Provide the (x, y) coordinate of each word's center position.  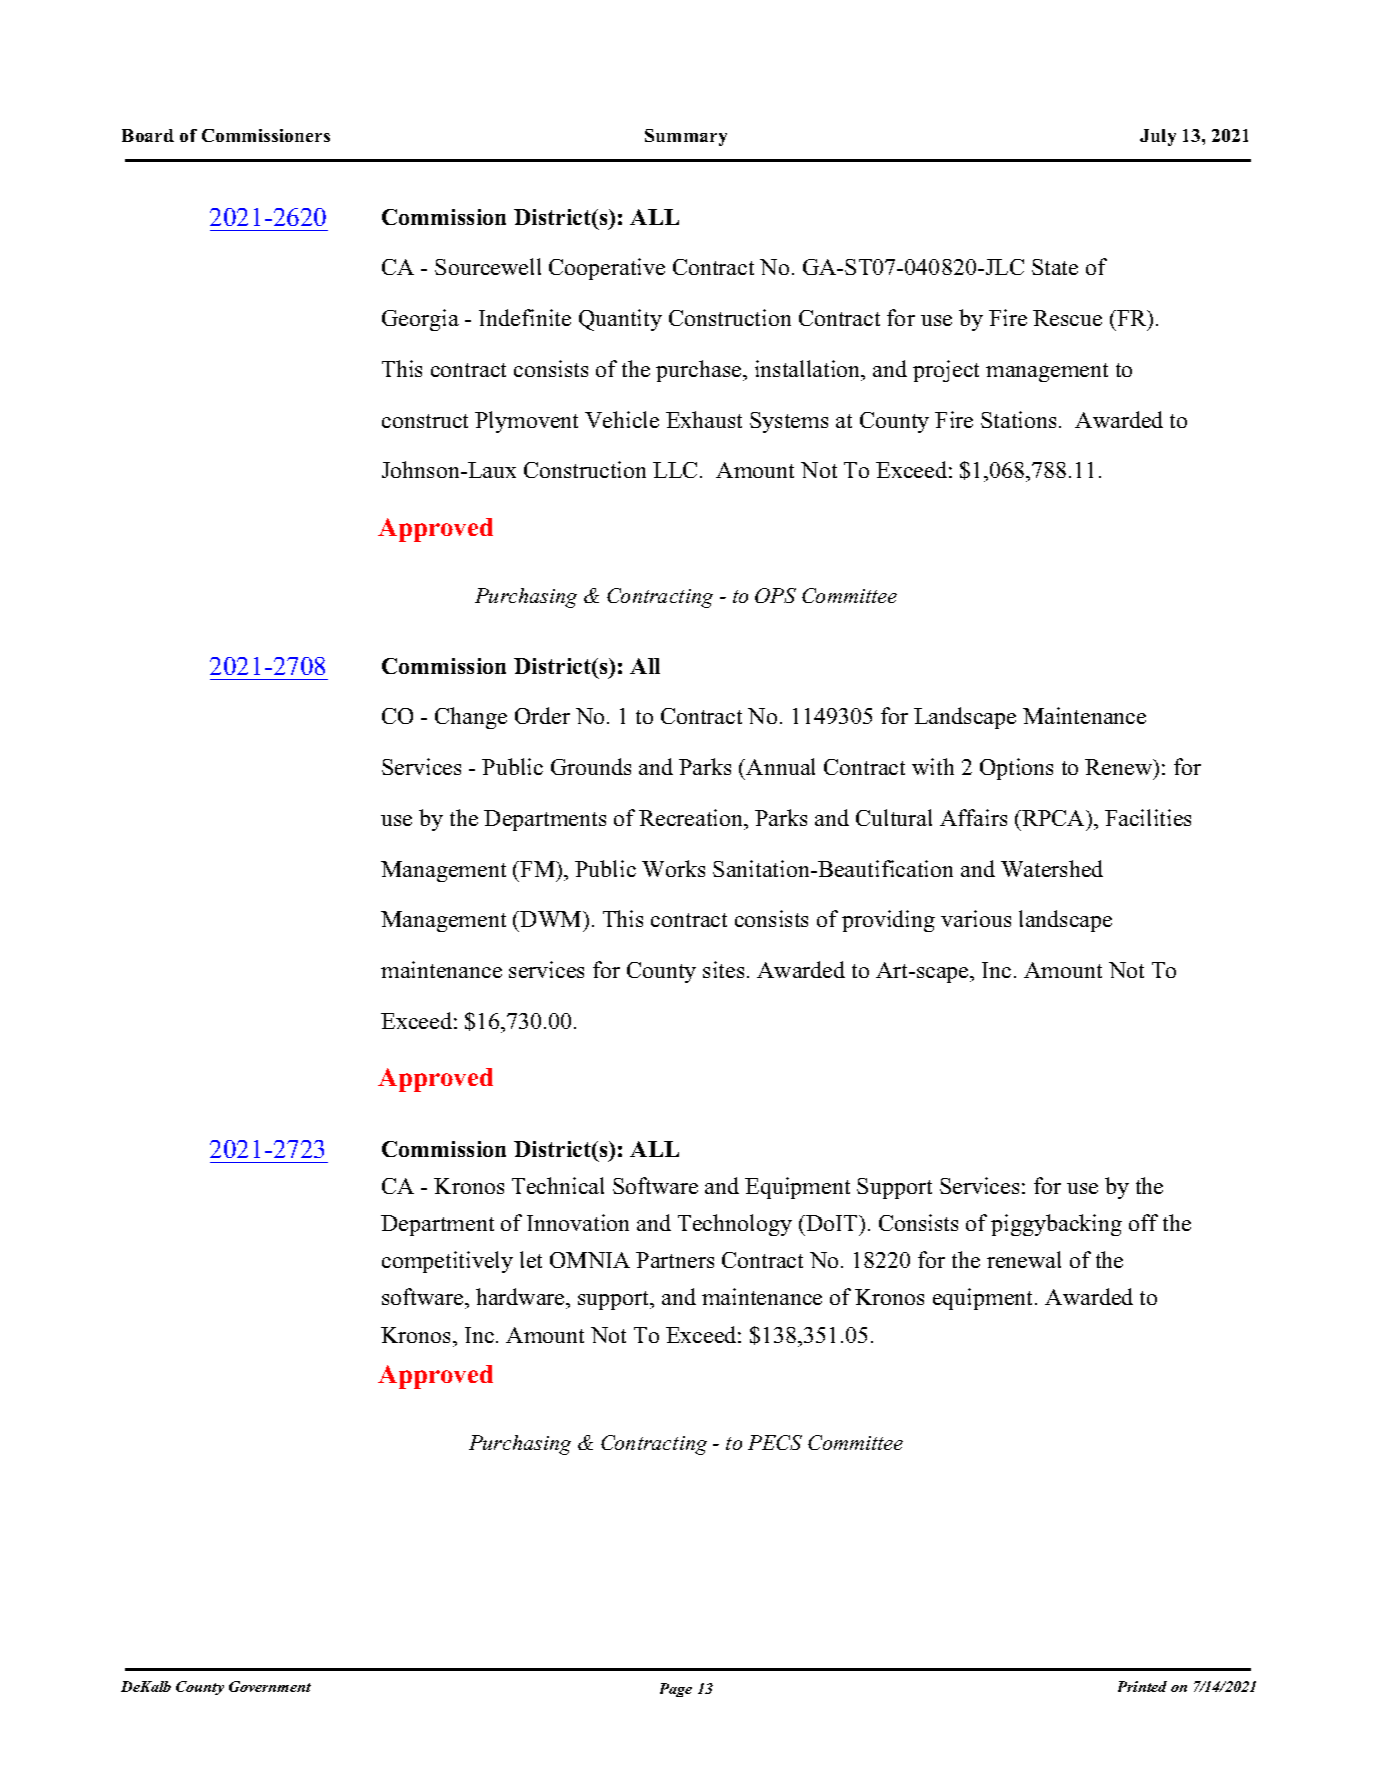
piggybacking (1056, 1225)
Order (542, 715)
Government (270, 1686)
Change (471, 718)
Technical (558, 1185)
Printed (1142, 1686)
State (1055, 267)
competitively (447, 1262)
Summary (686, 137)
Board (148, 135)
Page (676, 1690)
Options (1016, 769)
